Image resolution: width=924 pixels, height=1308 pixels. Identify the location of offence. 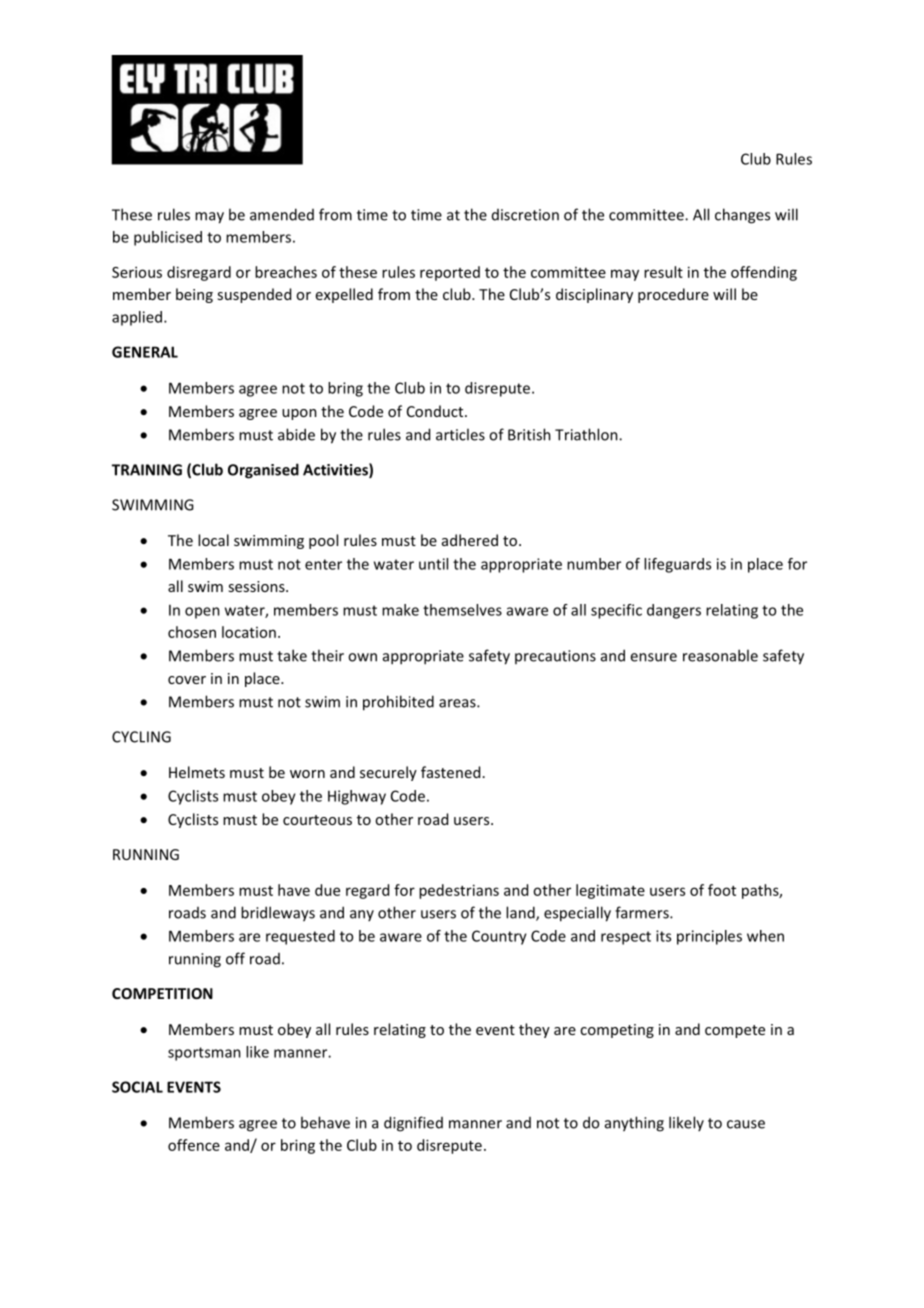
(194, 1145).
